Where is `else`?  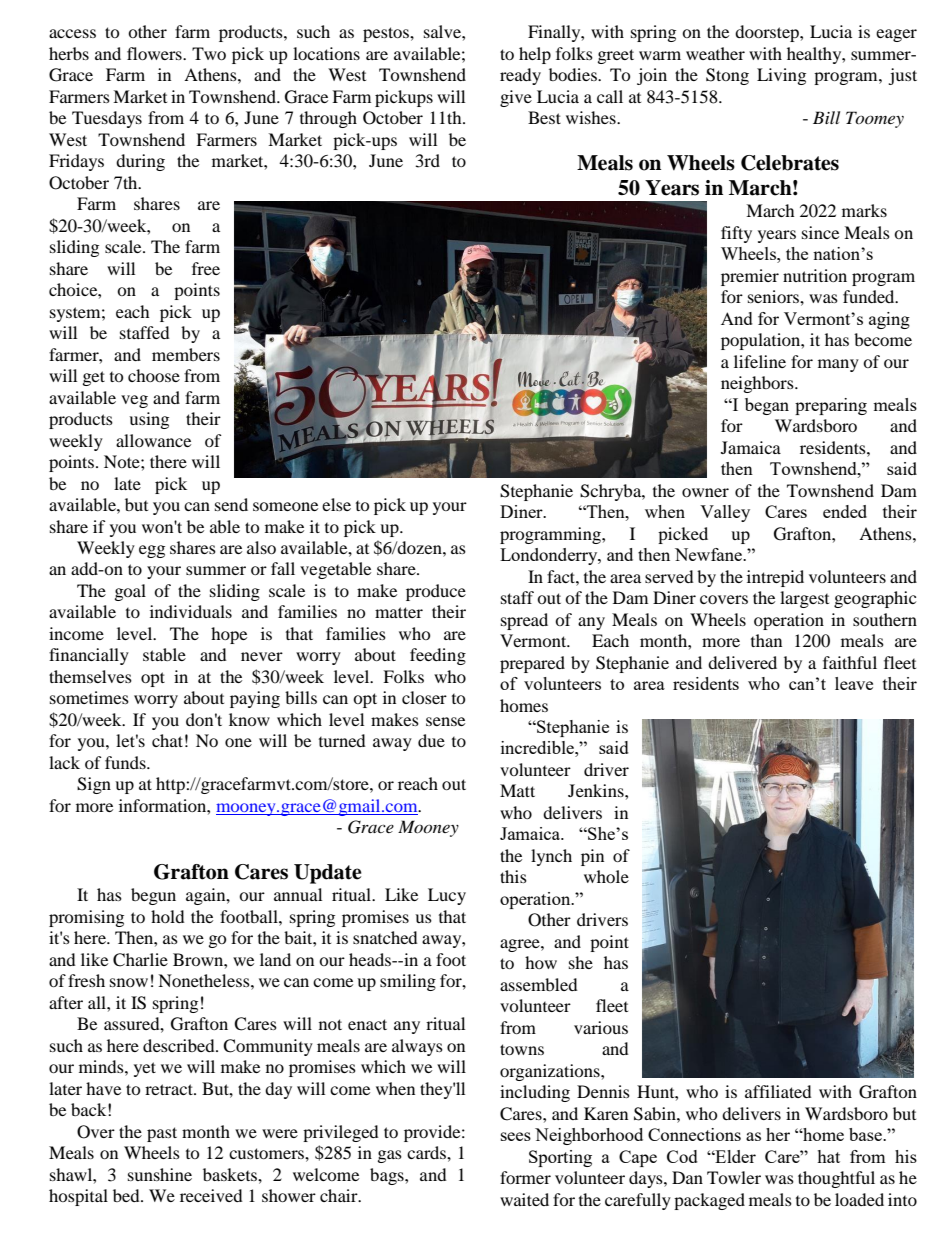 else is located at coordinates (336, 504).
